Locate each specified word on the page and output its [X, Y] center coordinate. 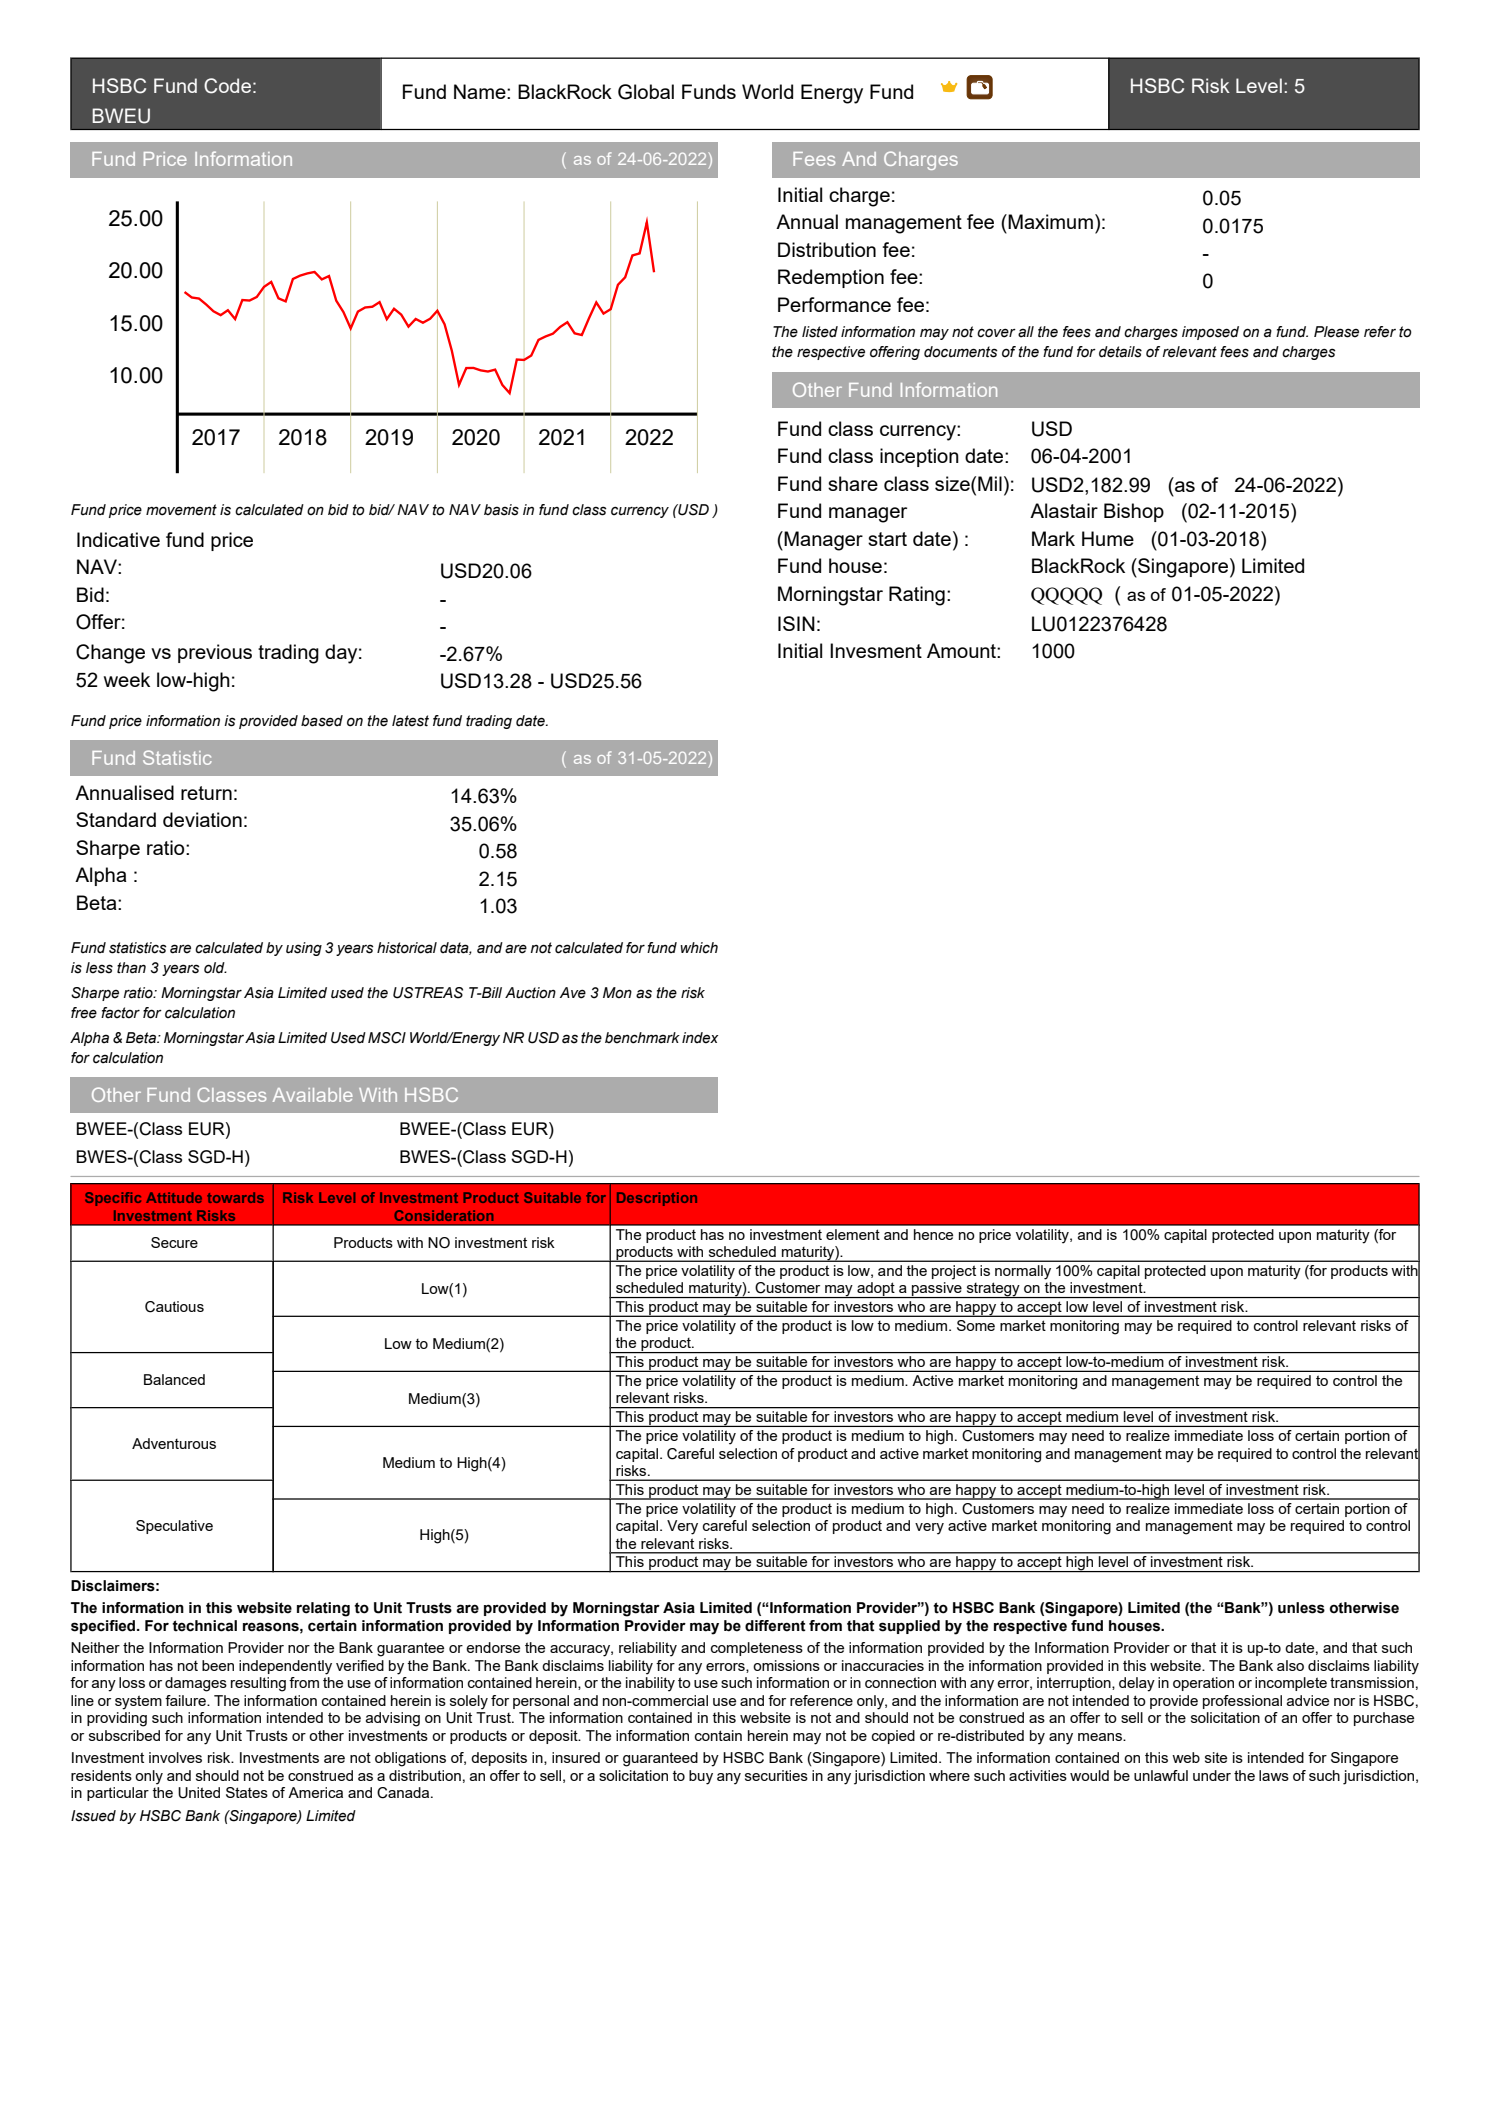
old [215, 968]
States [247, 1792]
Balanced [174, 1379]
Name [481, 91]
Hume [1108, 538]
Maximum [1049, 221]
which [699, 948]
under [1212, 1775]
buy [701, 1777]
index [700, 1038]
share [853, 483]
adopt [876, 1290]
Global [646, 92]
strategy [993, 1290]
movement [181, 510]
